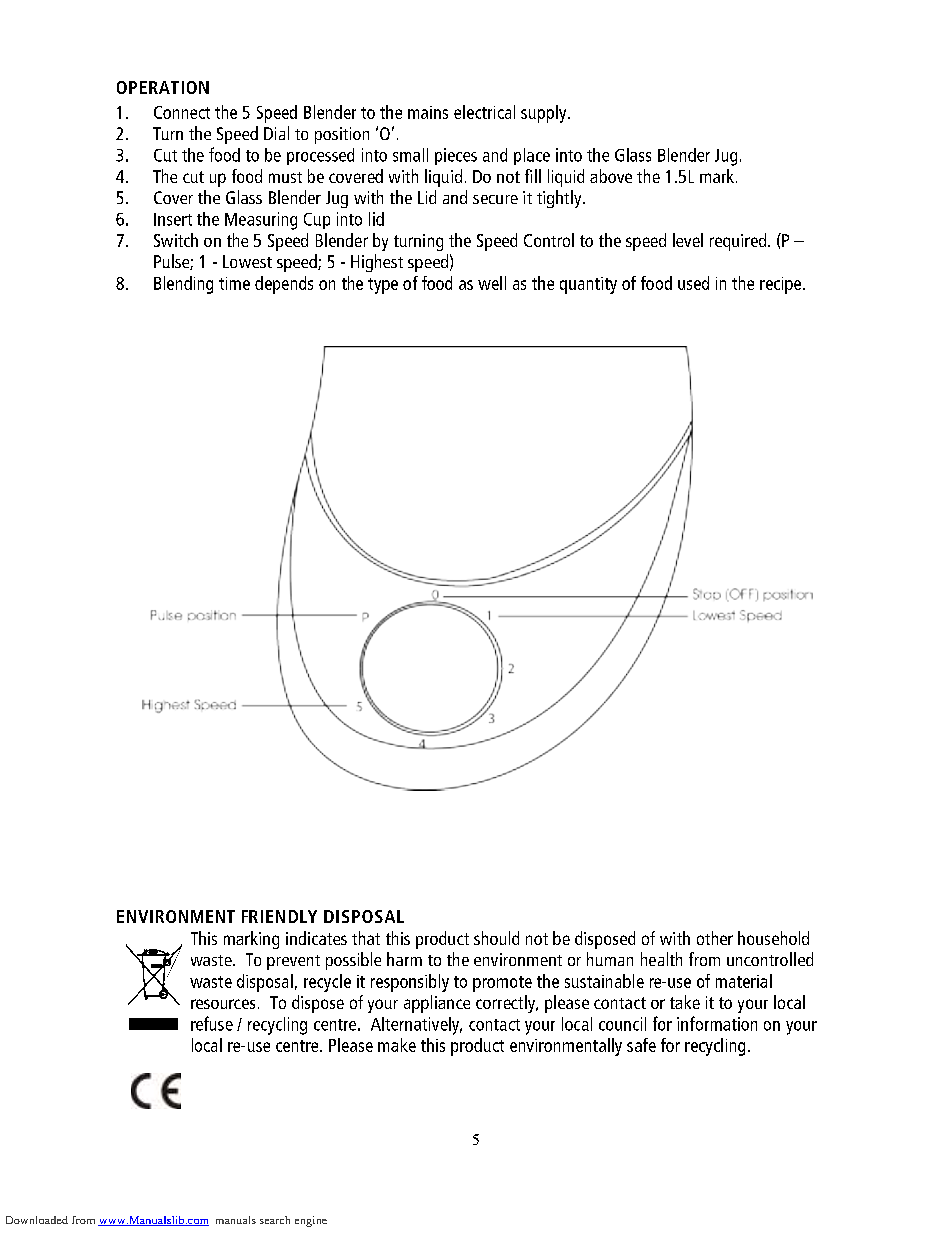 Image resolution: width=952 pixels, height=1233 pixels. Describe the element at coordinates (693, 283) in the document. I see `used` at that location.
